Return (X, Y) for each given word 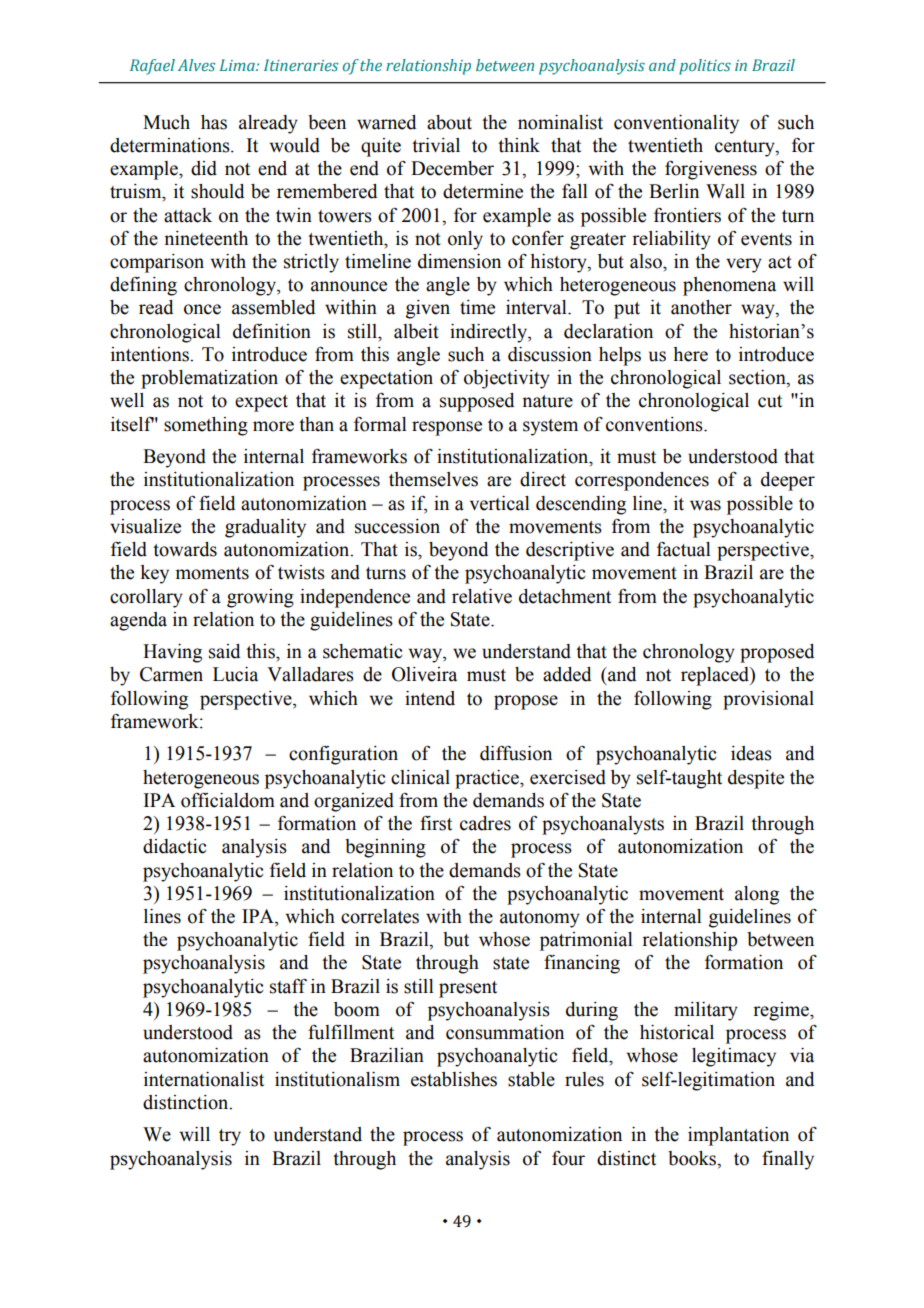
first (436, 823)
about (449, 122)
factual (684, 549)
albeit (416, 331)
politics (705, 67)
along (757, 895)
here (690, 354)
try (230, 1137)
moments (212, 573)
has (214, 122)
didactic (174, 846)
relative (482, 596)
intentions (151, 354)
